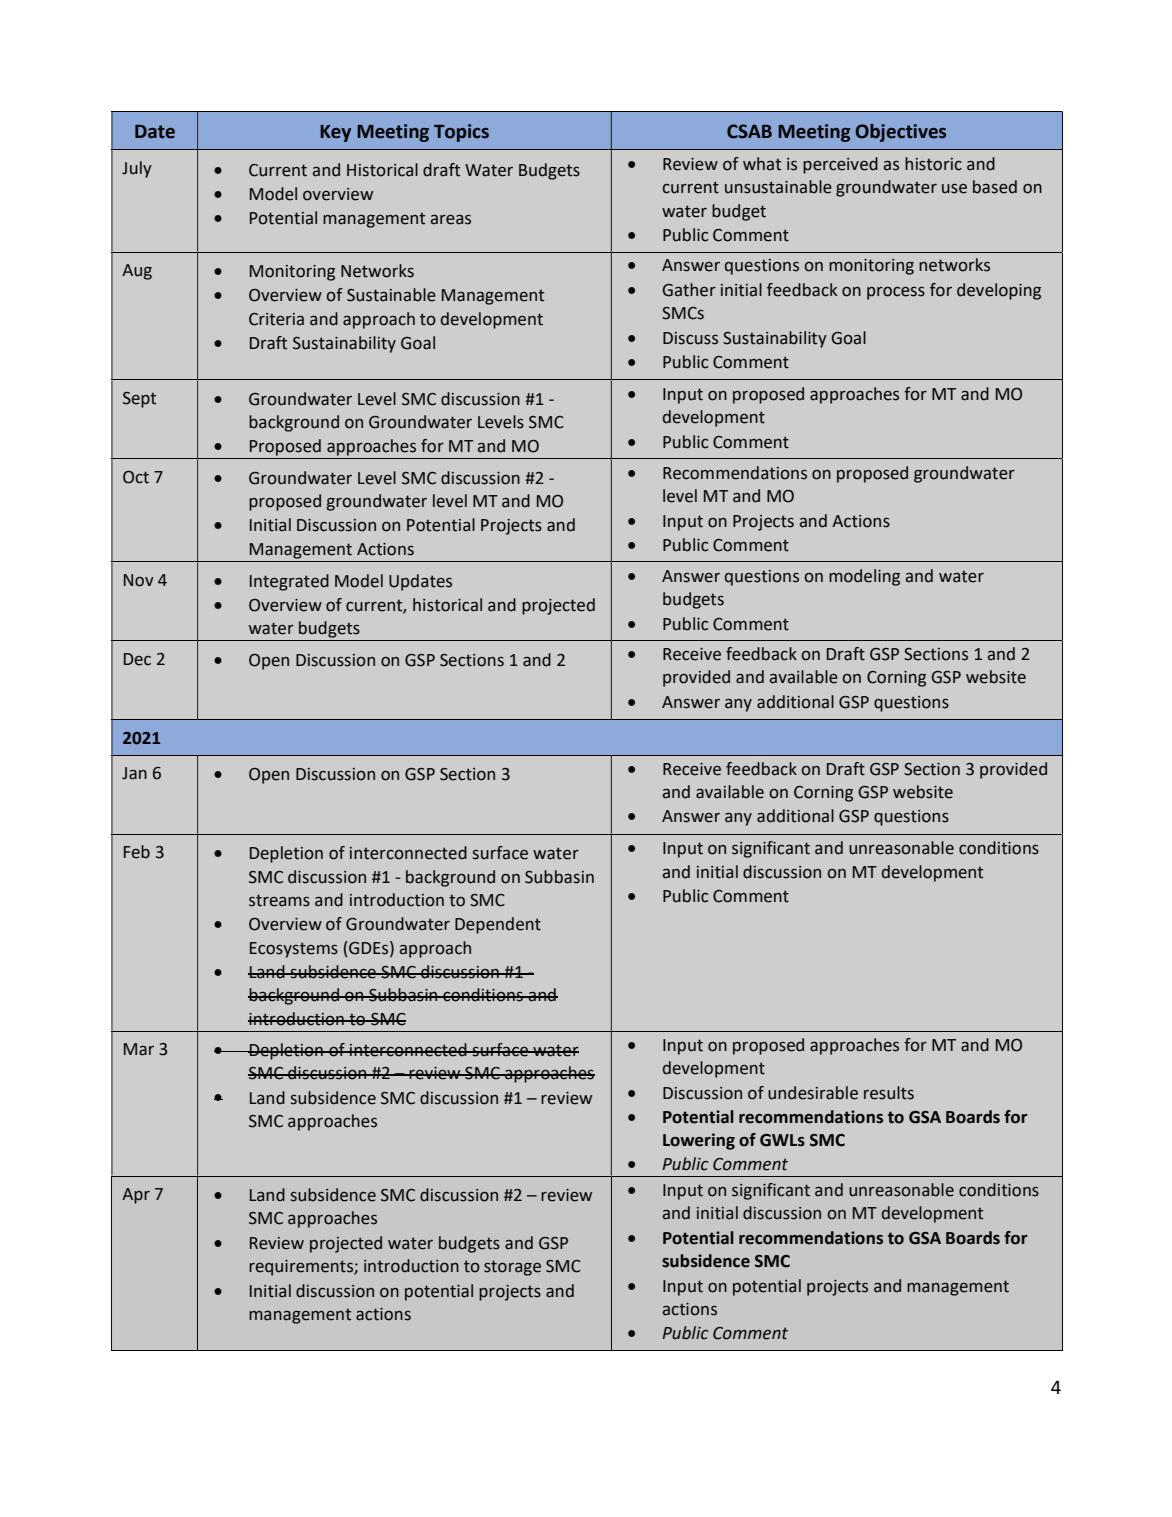  Describe the element at coordinates (689, 290) in the screenshot. I see `Gather` at that location.
